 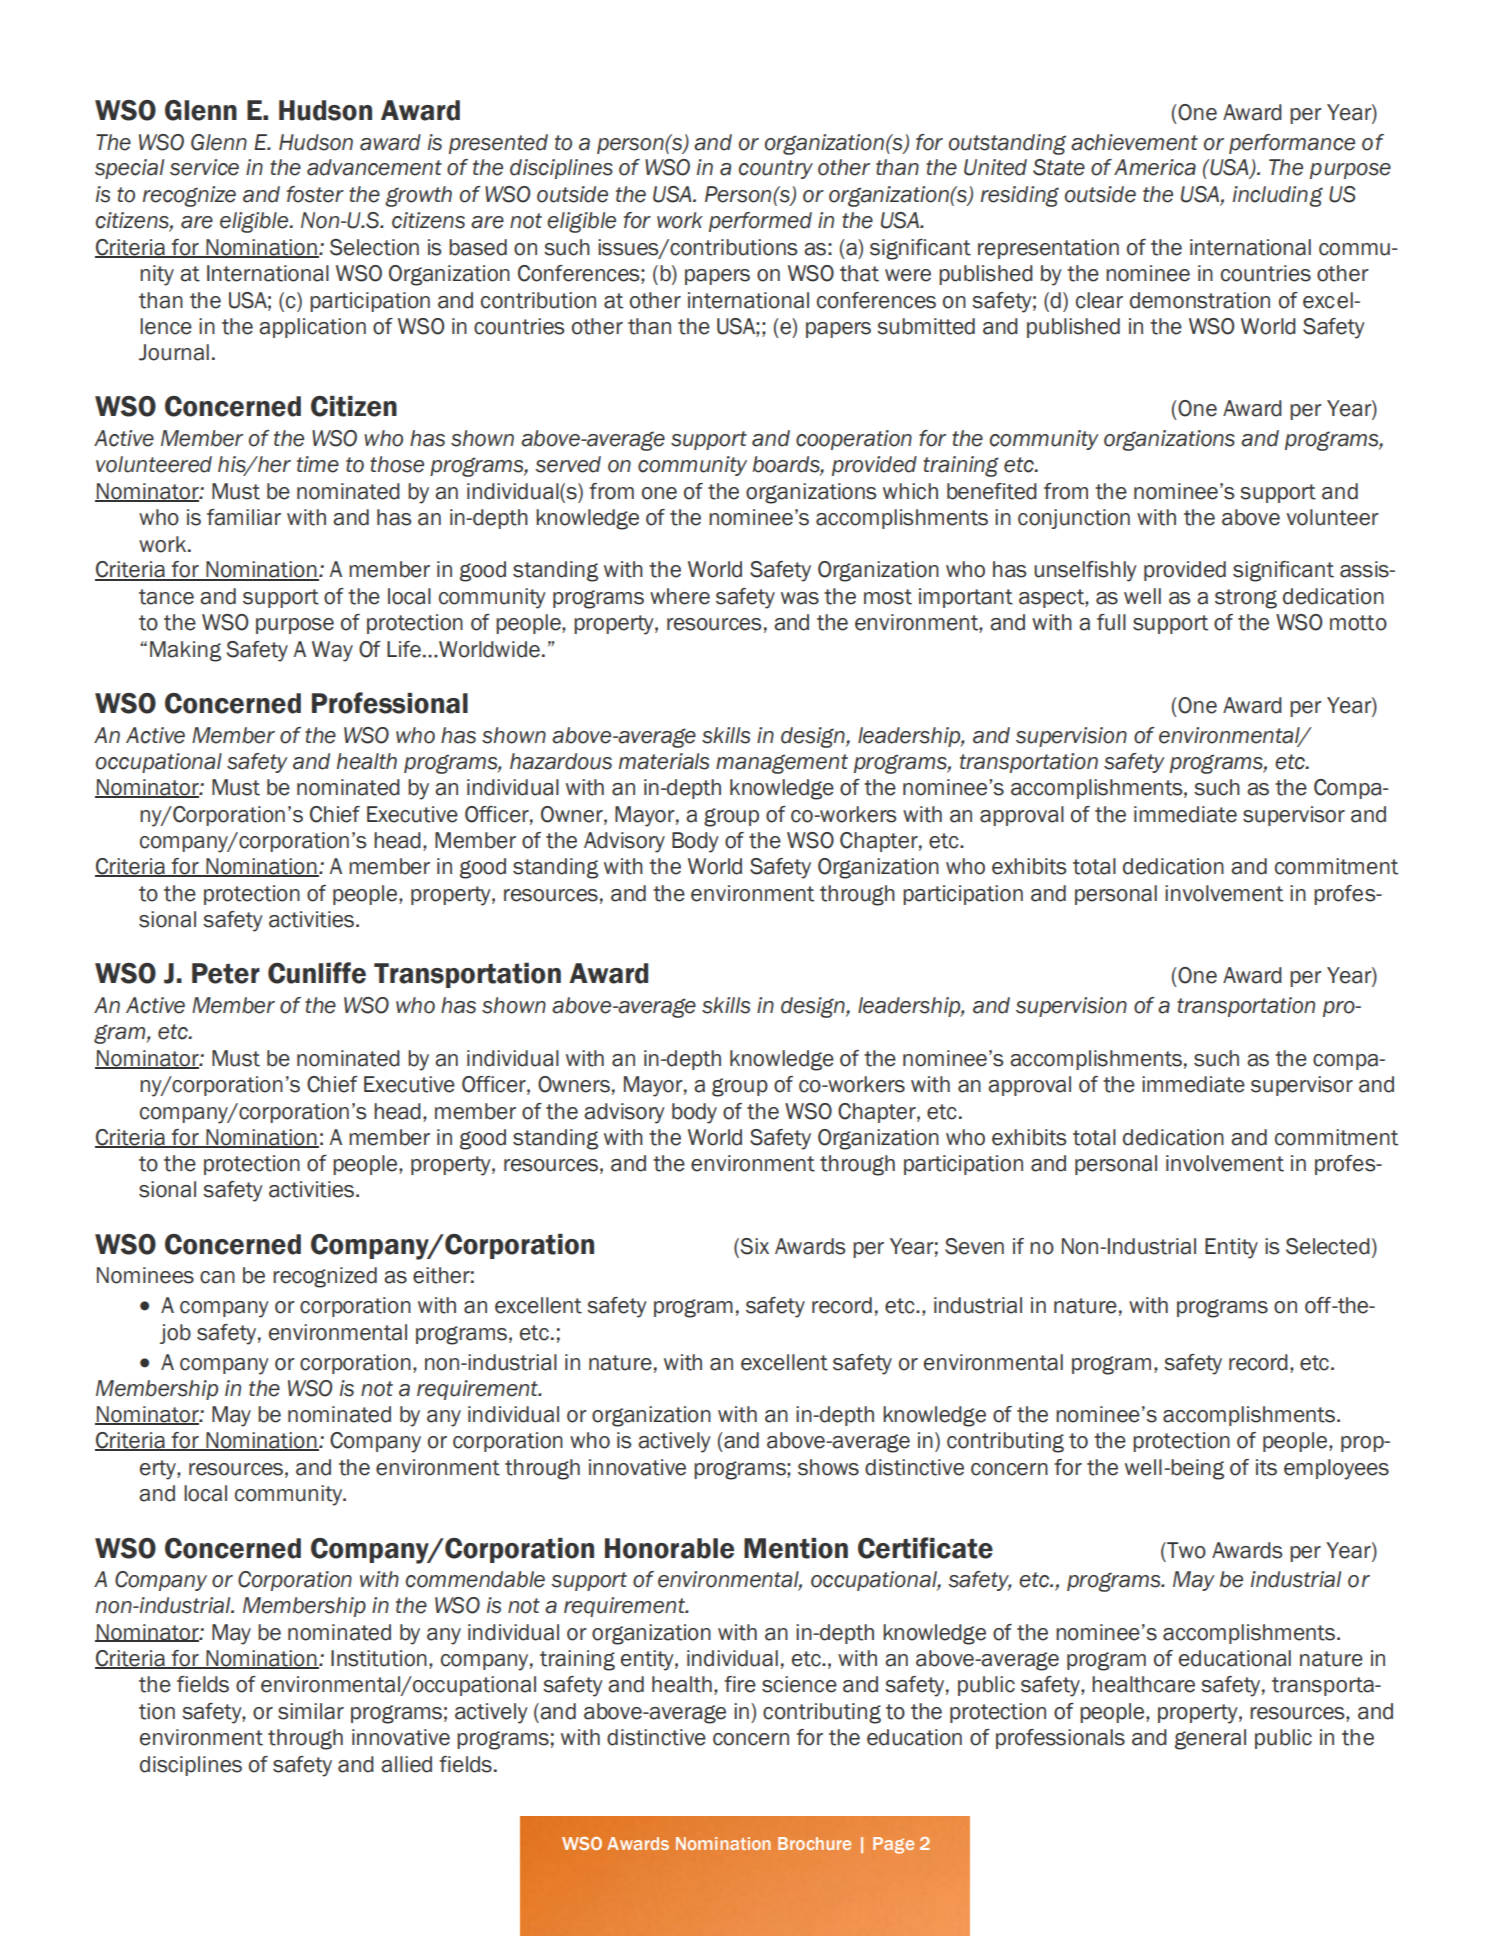 What do you see at coordinates (311, 1711) in the screenshot?
I see `similar` at bounding box center [311, 1711].
